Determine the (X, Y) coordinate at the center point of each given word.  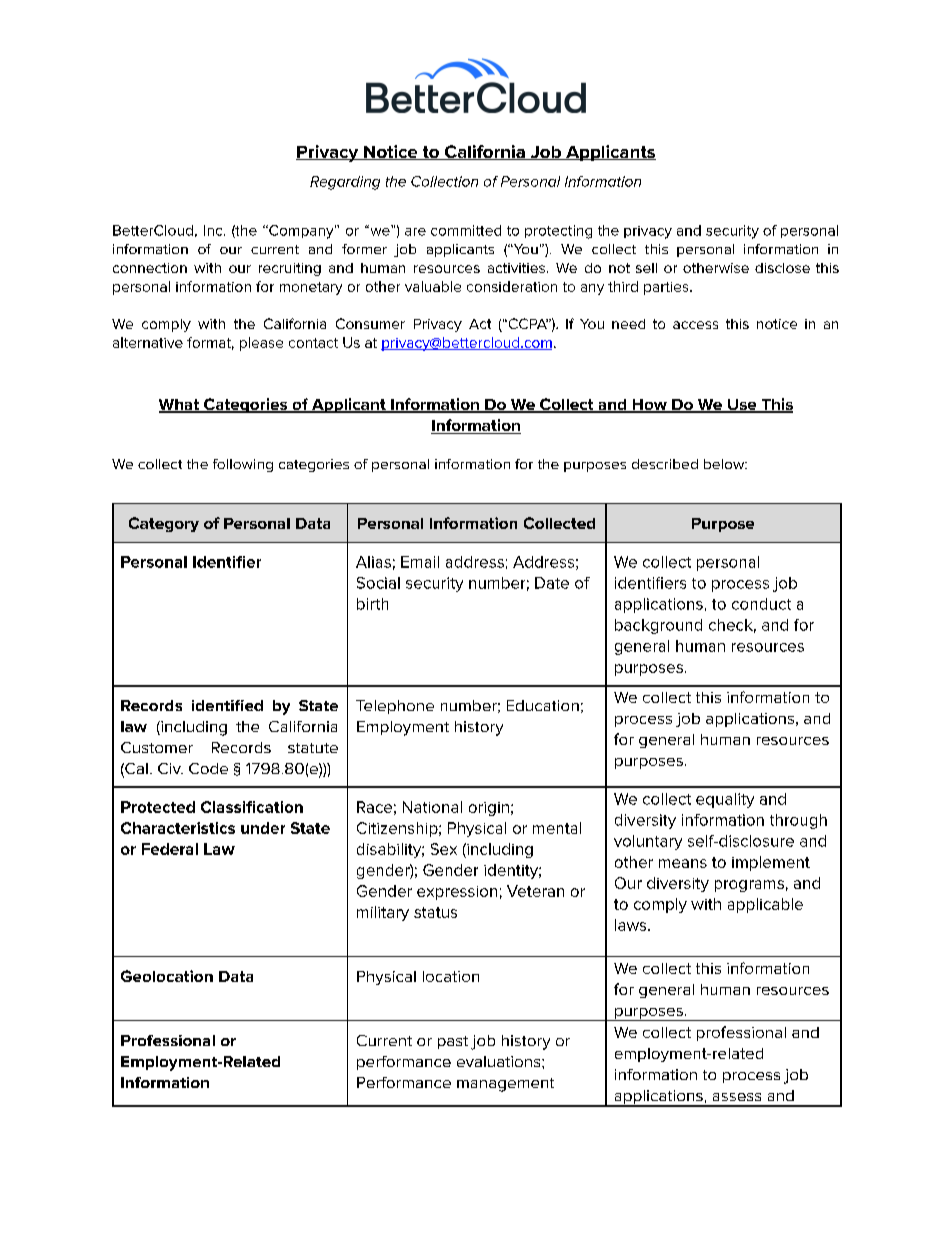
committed (466, 230)
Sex (444, 849)
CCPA (527, 323)
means (683, 863)
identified (227, 705)
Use (742, 406)
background (658, 626)
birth (372, 604)
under (263, 828)
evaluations (500, 1061)
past (453, 1042)
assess (737, 1097)
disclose (782, 268)
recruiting (290, 269)
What (180, 406)
